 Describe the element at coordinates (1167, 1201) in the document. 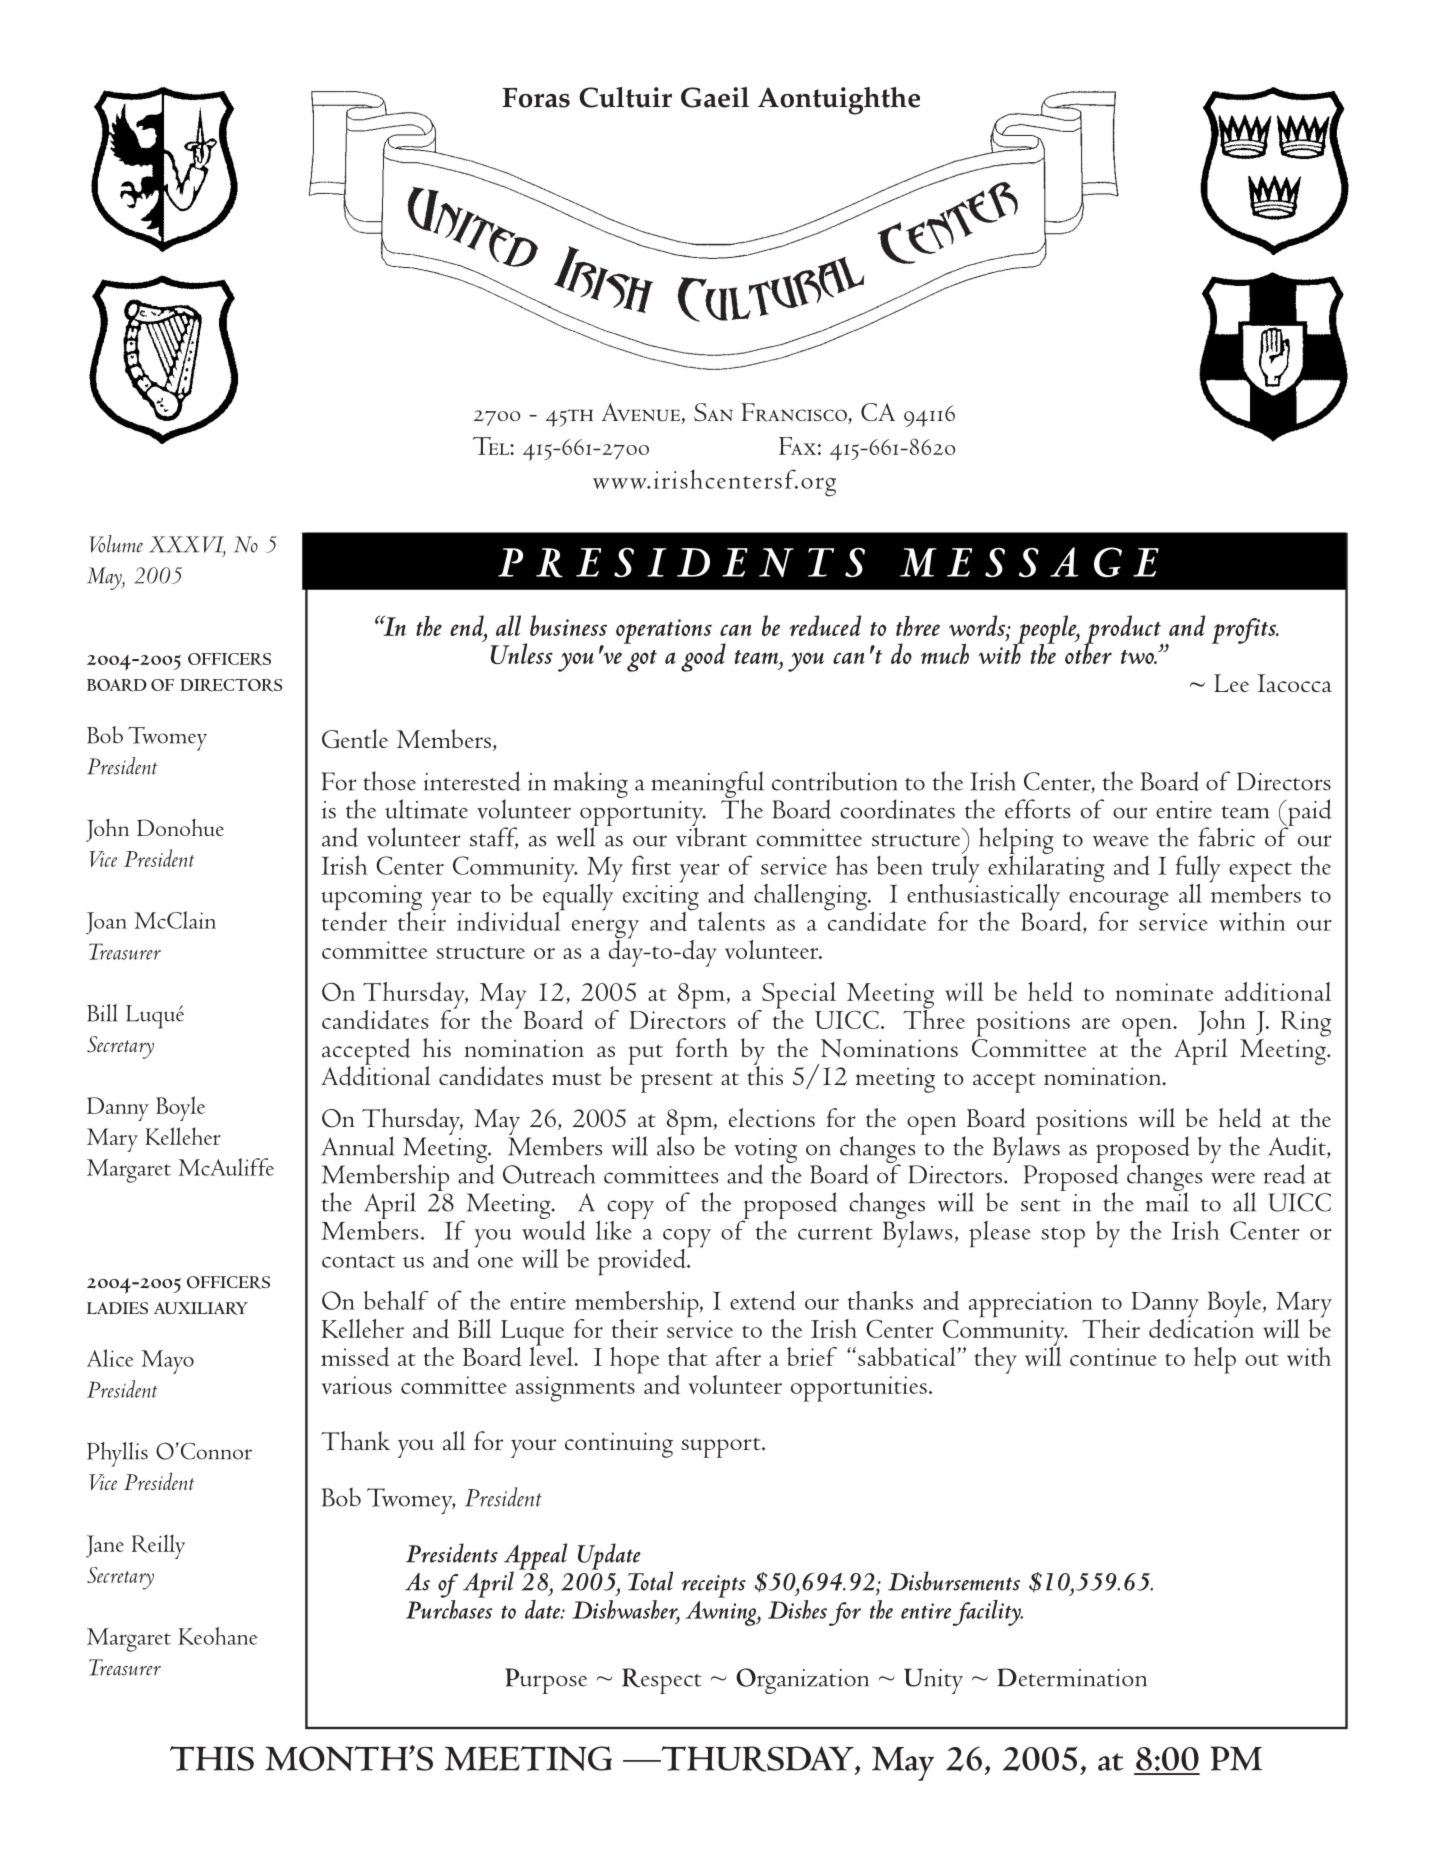

I see `mail` at that location.
